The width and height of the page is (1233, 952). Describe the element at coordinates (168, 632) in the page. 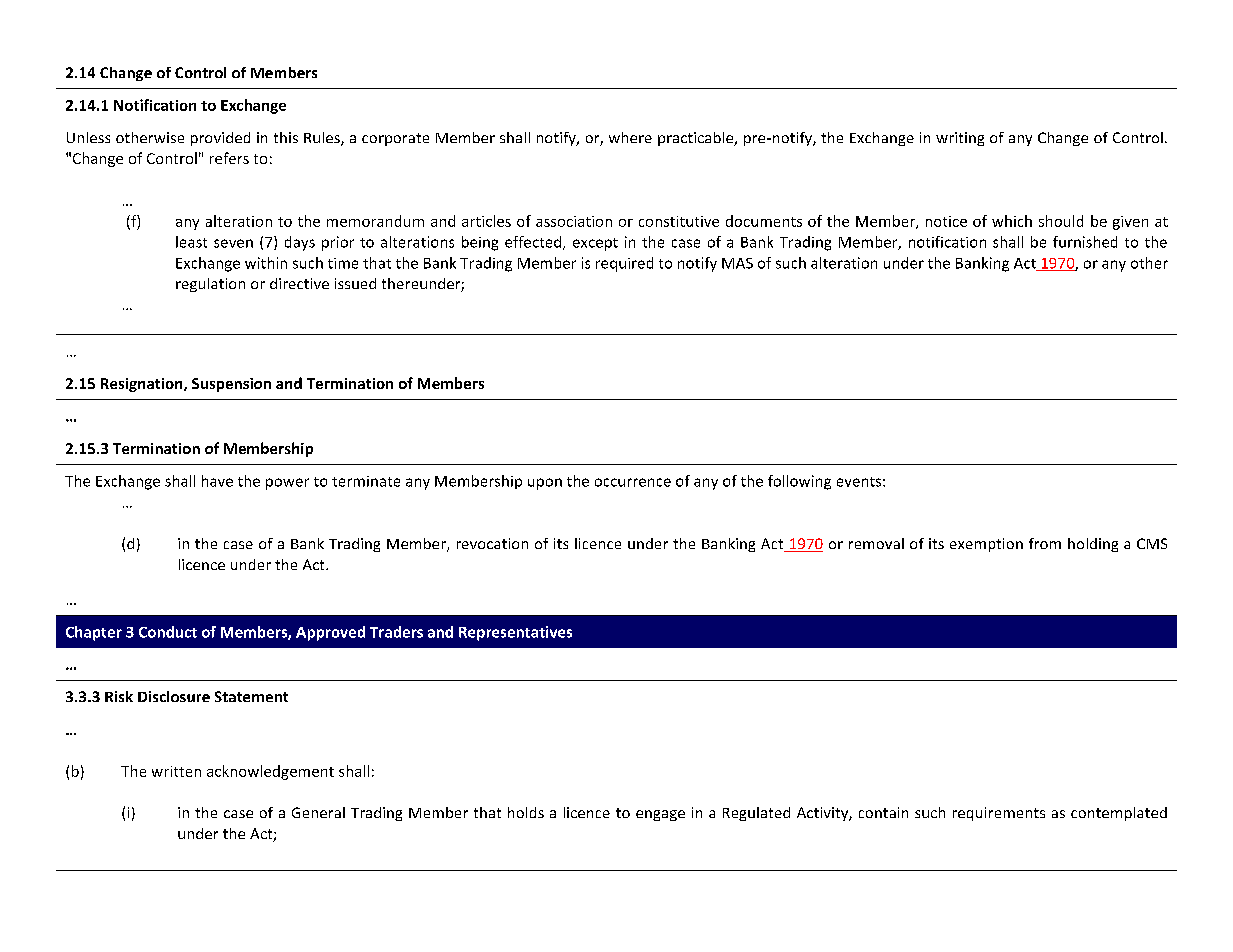

I see `Conduct` at that location.
